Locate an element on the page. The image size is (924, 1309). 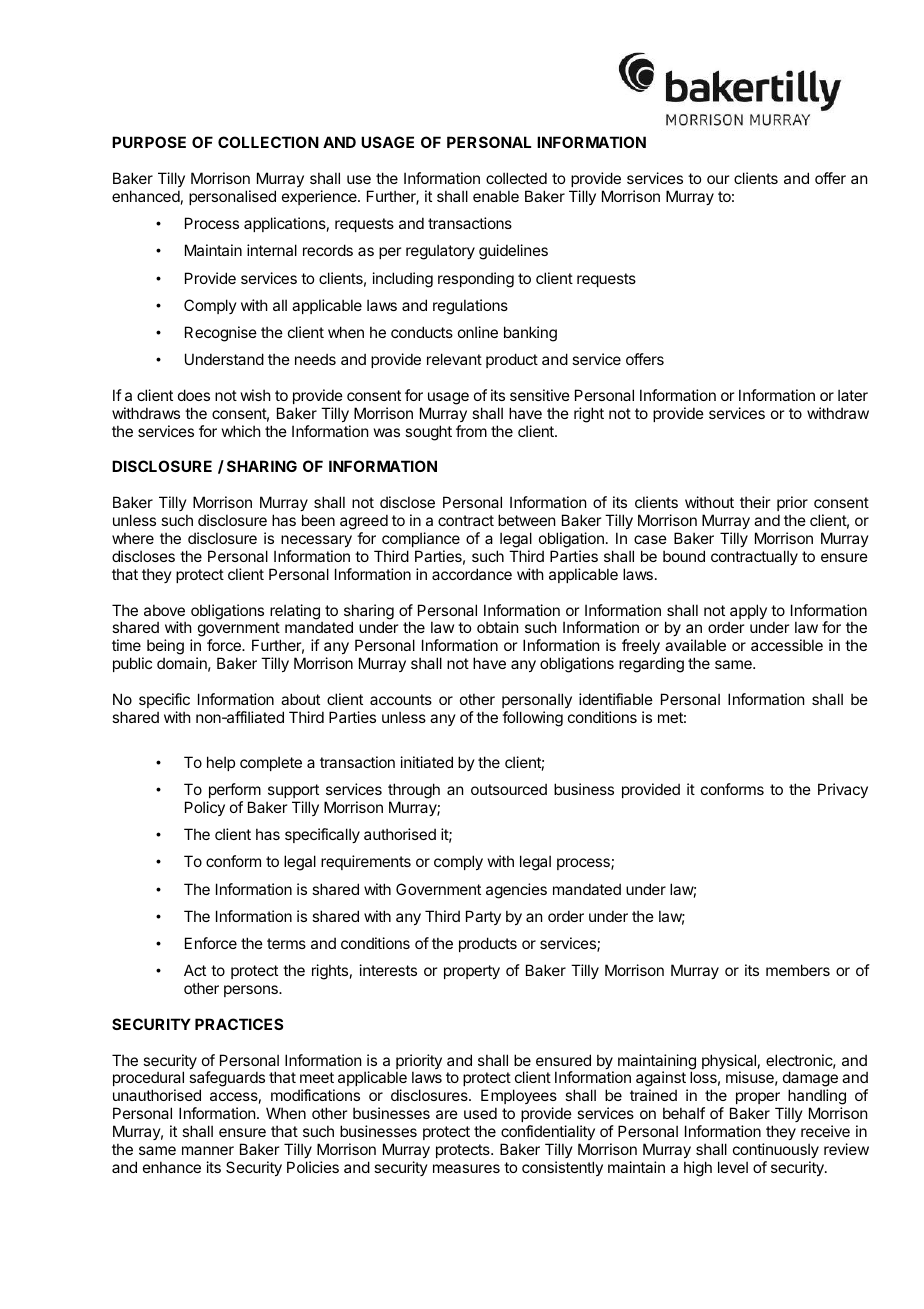
collected is located at coordinates (516, 178).
